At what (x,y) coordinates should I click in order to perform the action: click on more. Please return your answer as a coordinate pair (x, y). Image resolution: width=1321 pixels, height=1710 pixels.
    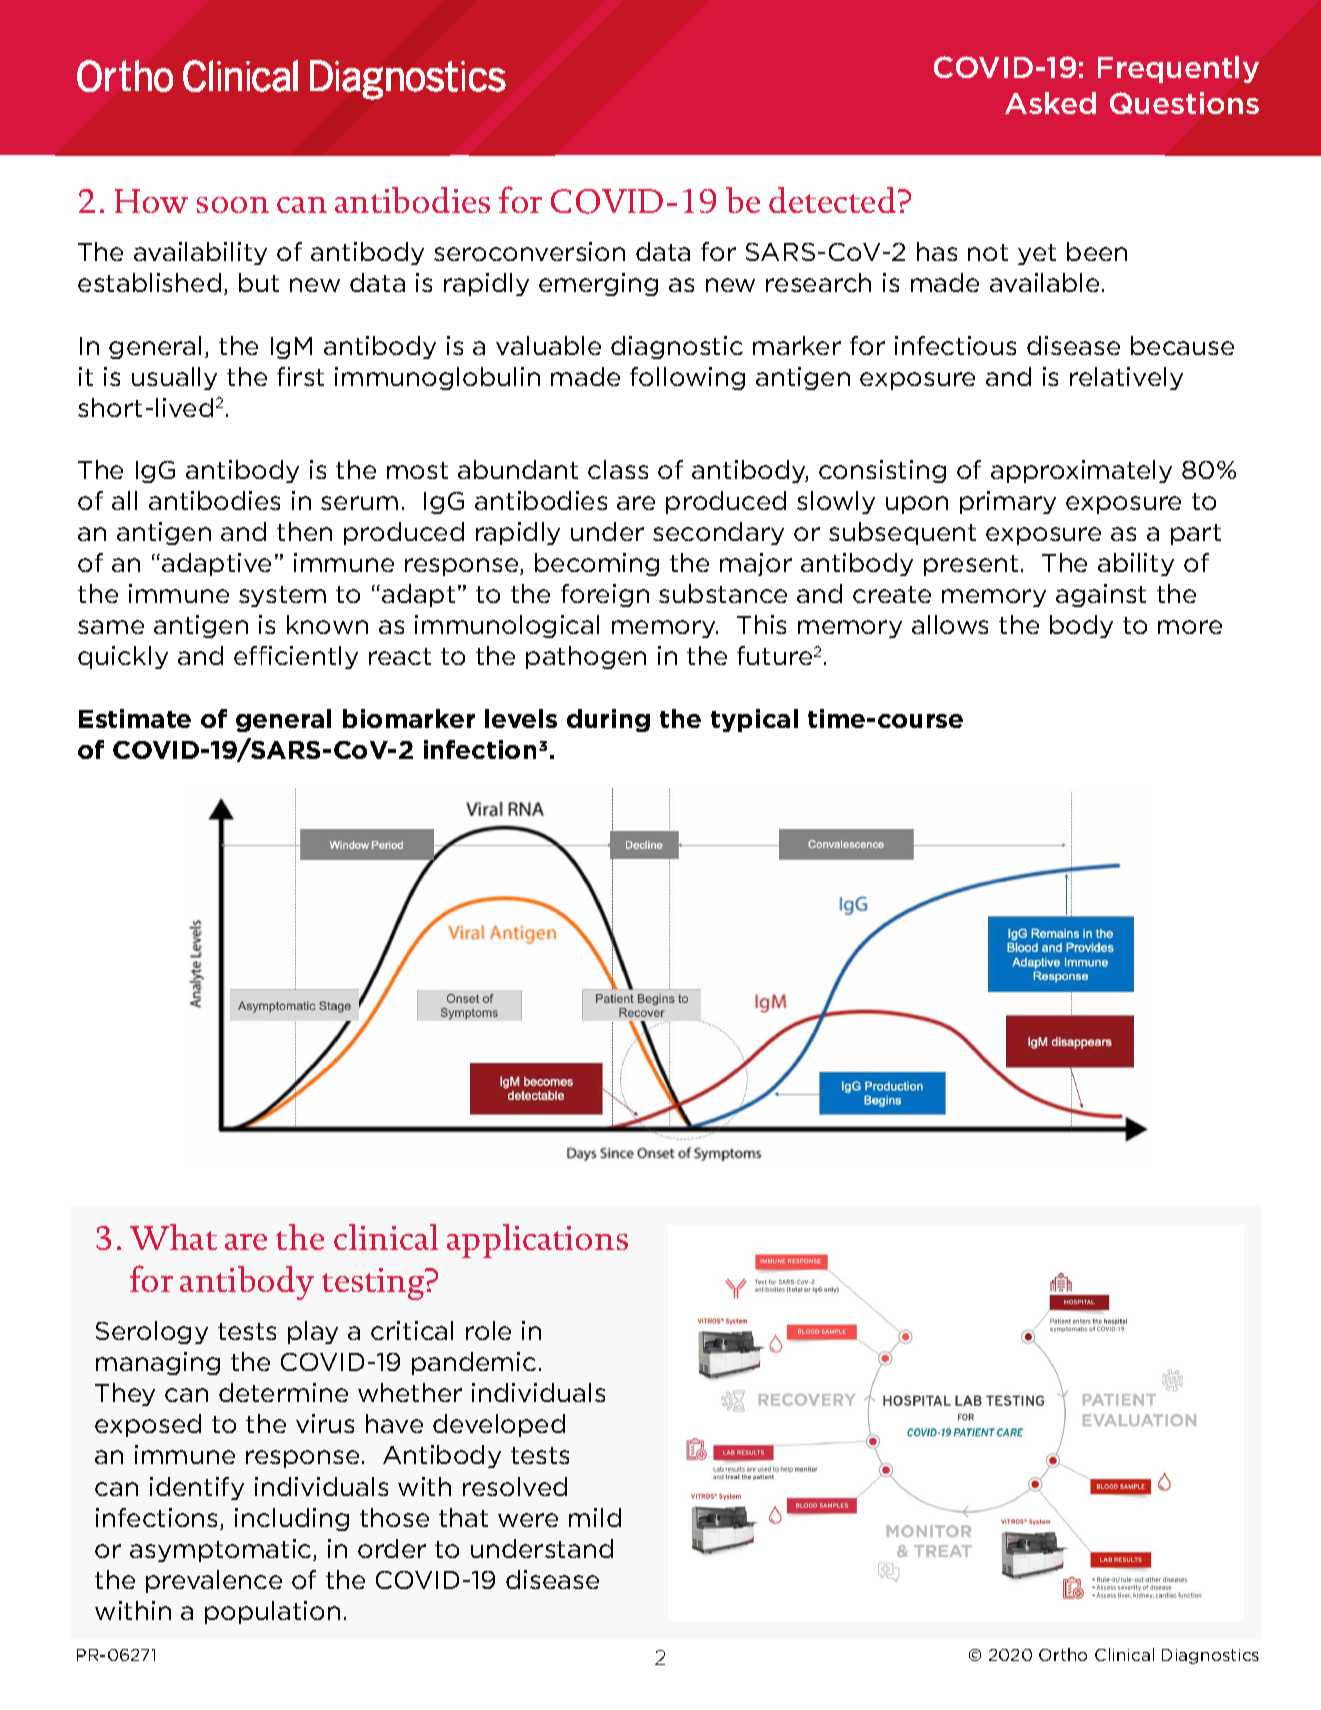
    Looking at the image, I should click on (1190, 627).
